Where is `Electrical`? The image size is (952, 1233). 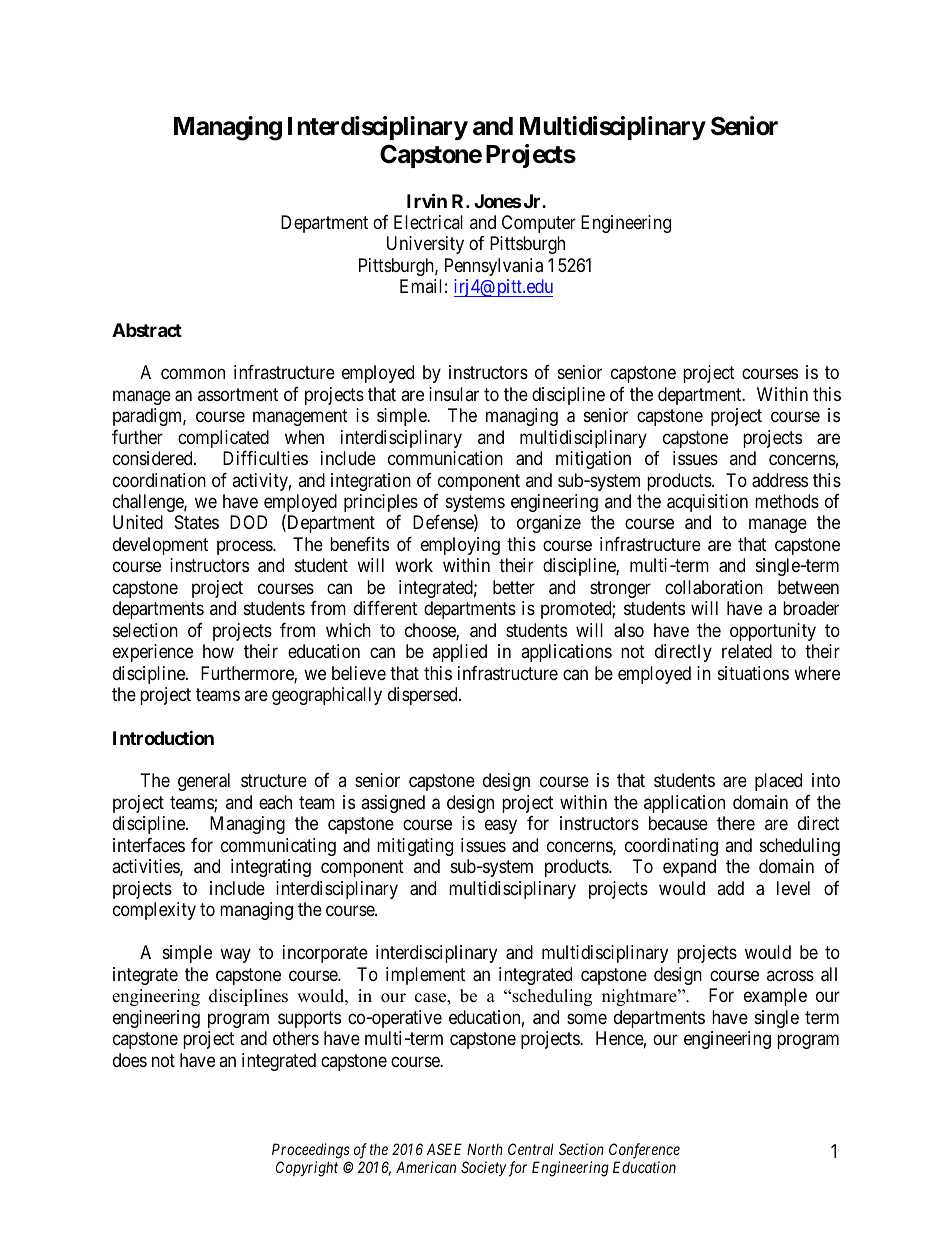
Electrical is located at coordinates (428, 222).
